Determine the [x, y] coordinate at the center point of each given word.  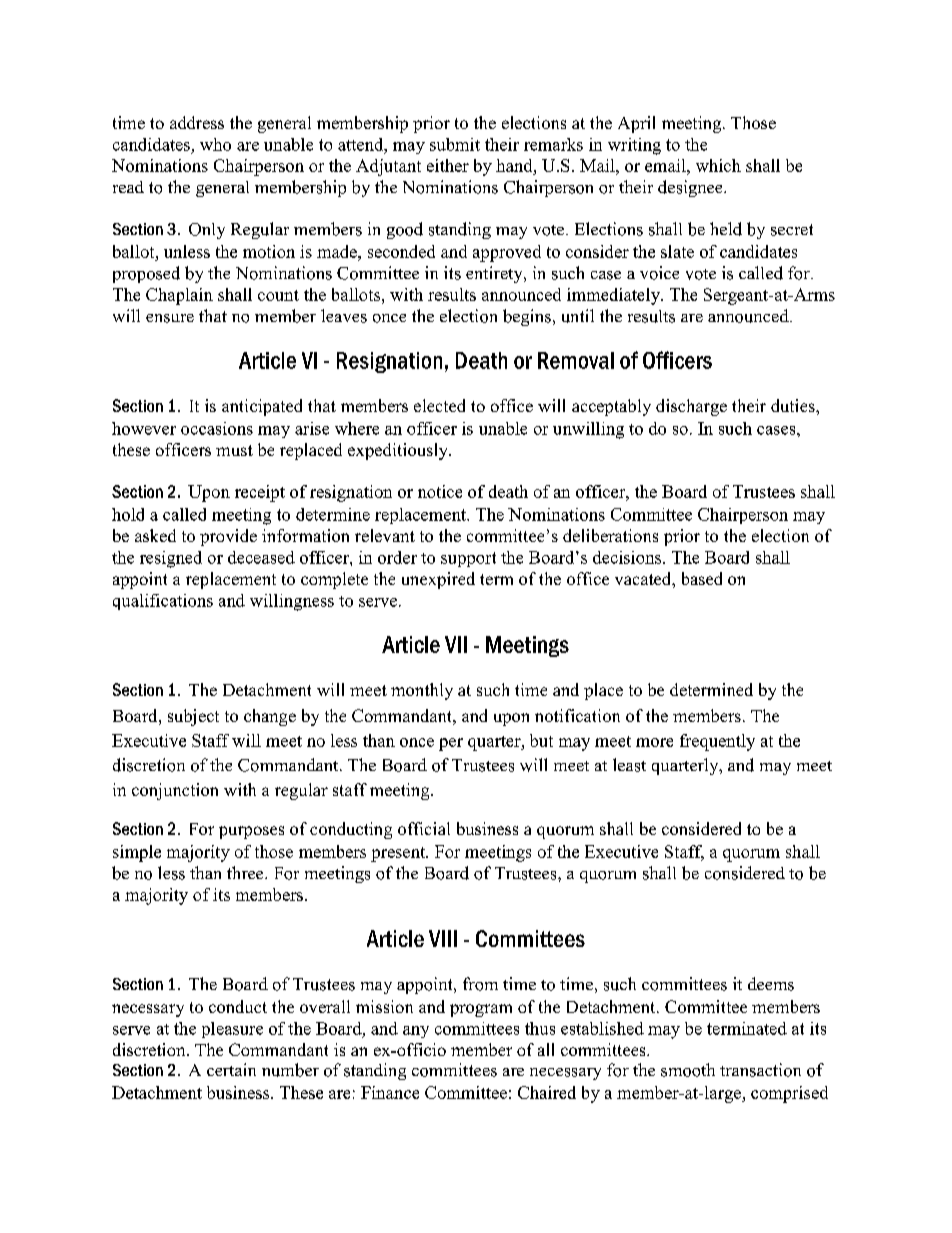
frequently [717, 742]
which [718, 165]
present [399, 854]
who [215, 144]
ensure [170, 318]
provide [228, 537]
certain [231, 1069]
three [246, 872]
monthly [422, 691]
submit [455, 144]
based [702, 578]
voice [659, 273]
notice [440, 491]
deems [771, 984]
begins [527, 317]
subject [193, 717]
